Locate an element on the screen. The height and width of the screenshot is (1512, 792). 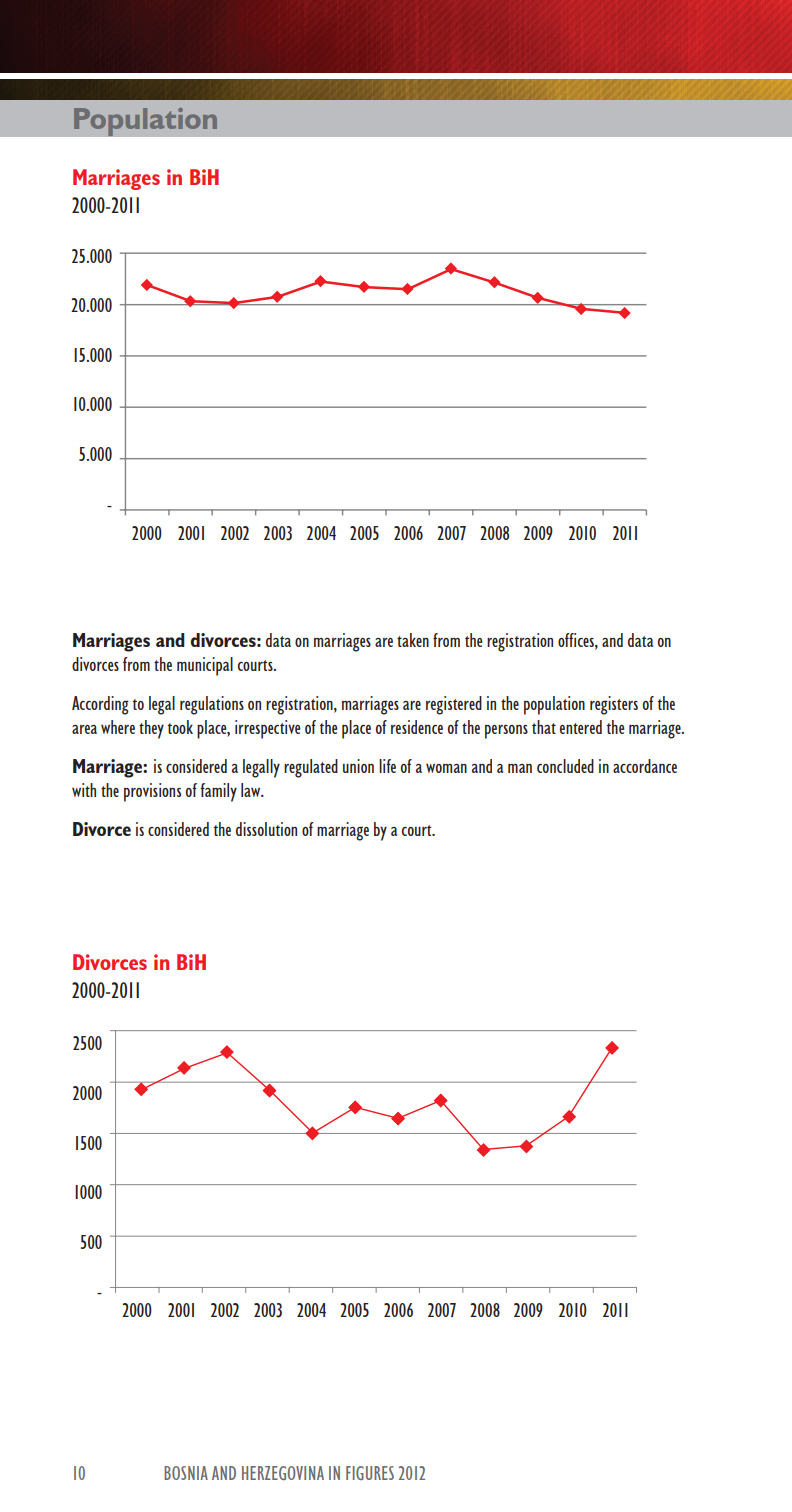
law is located at coordinates (252, 790).
